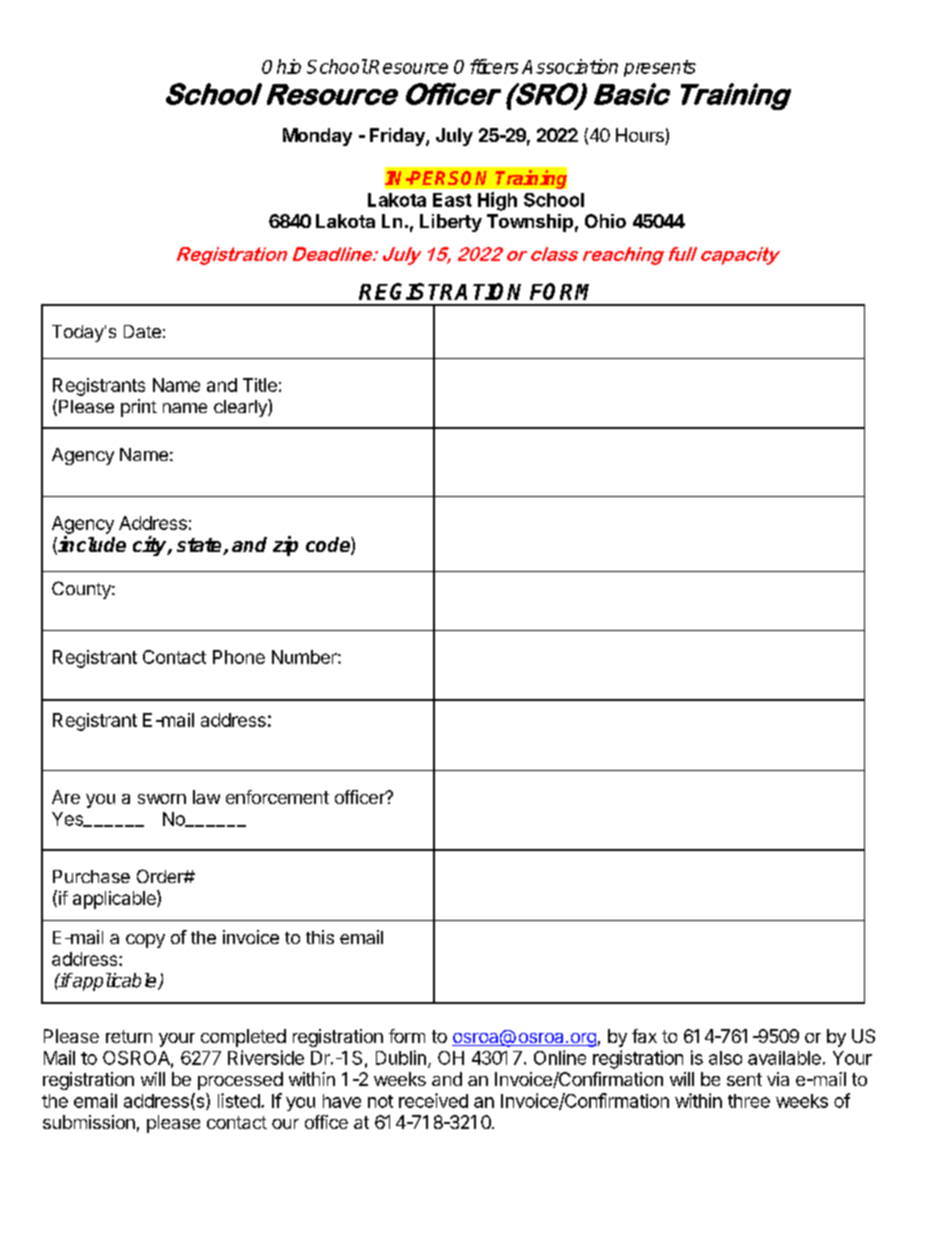 This image has width=952, height=1233. I want to click on Friday, so click(398, 137).
